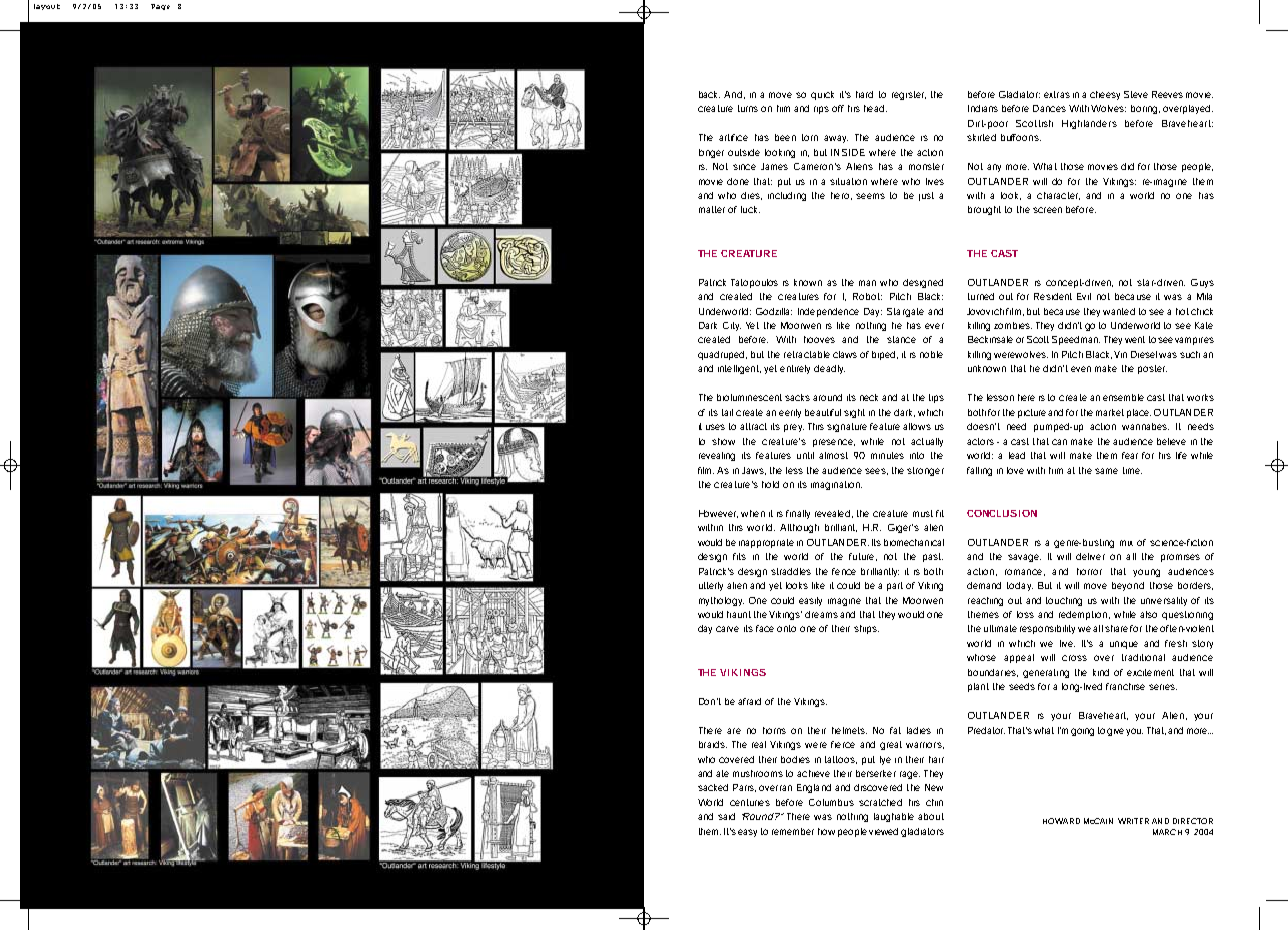  I want to click on redemption, so click(1084, 615).
